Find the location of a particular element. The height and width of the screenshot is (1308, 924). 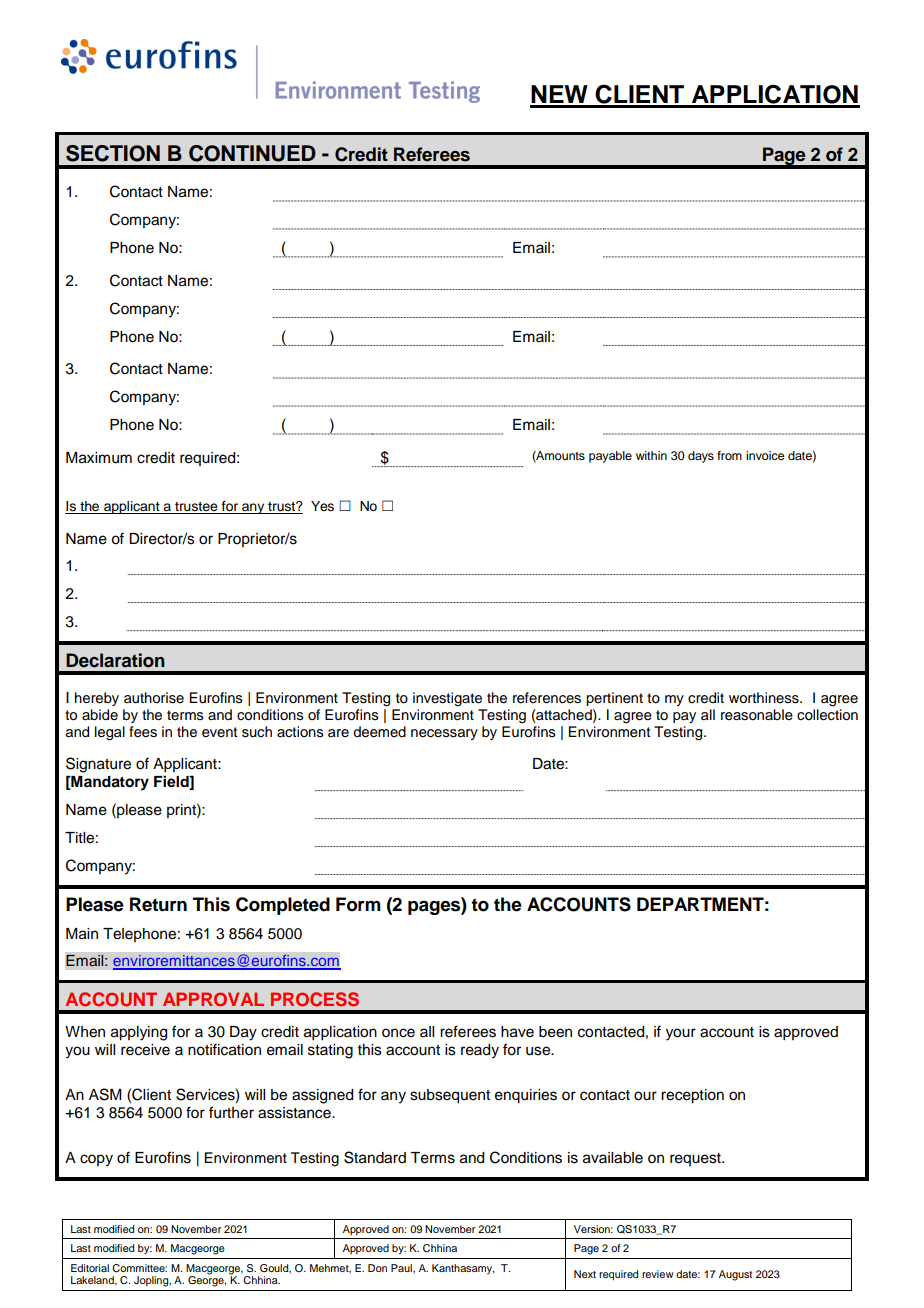

Yes is located at coordinates (322, 506).
